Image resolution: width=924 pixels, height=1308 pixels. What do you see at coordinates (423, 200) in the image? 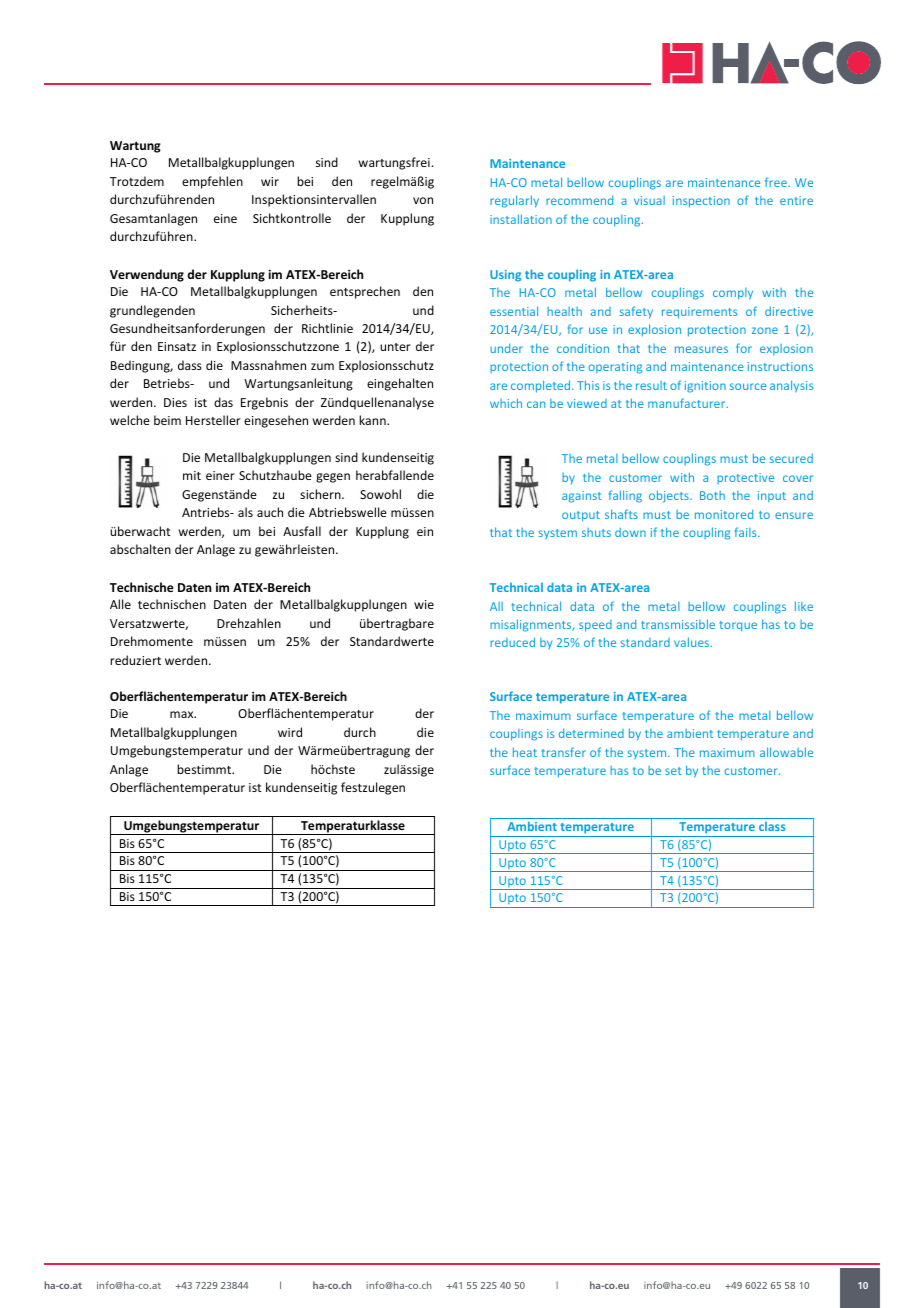
I see `von` at bounding box center [423, 200].
